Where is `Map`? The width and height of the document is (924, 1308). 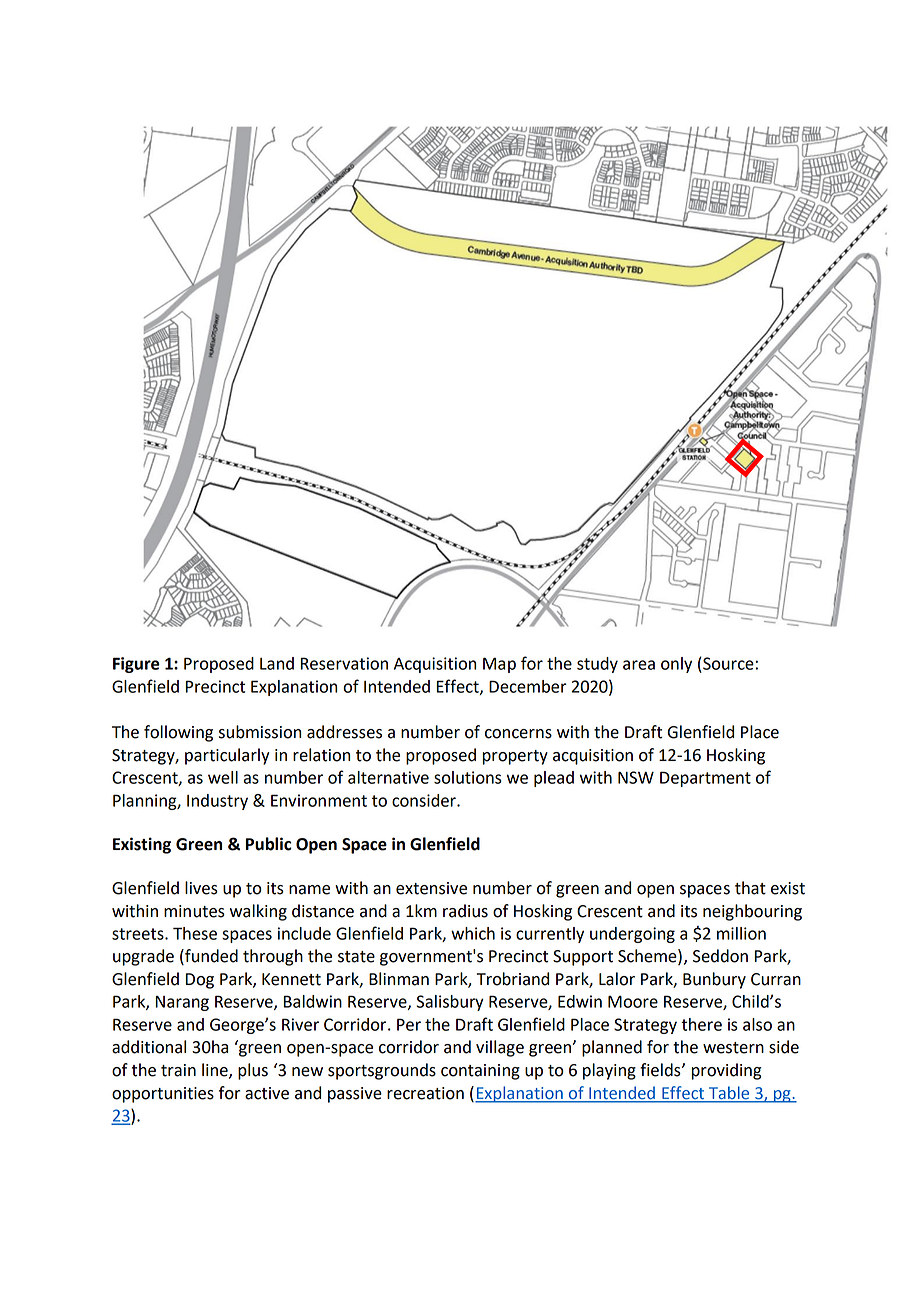
Map is located at coordinates (499, 665).
